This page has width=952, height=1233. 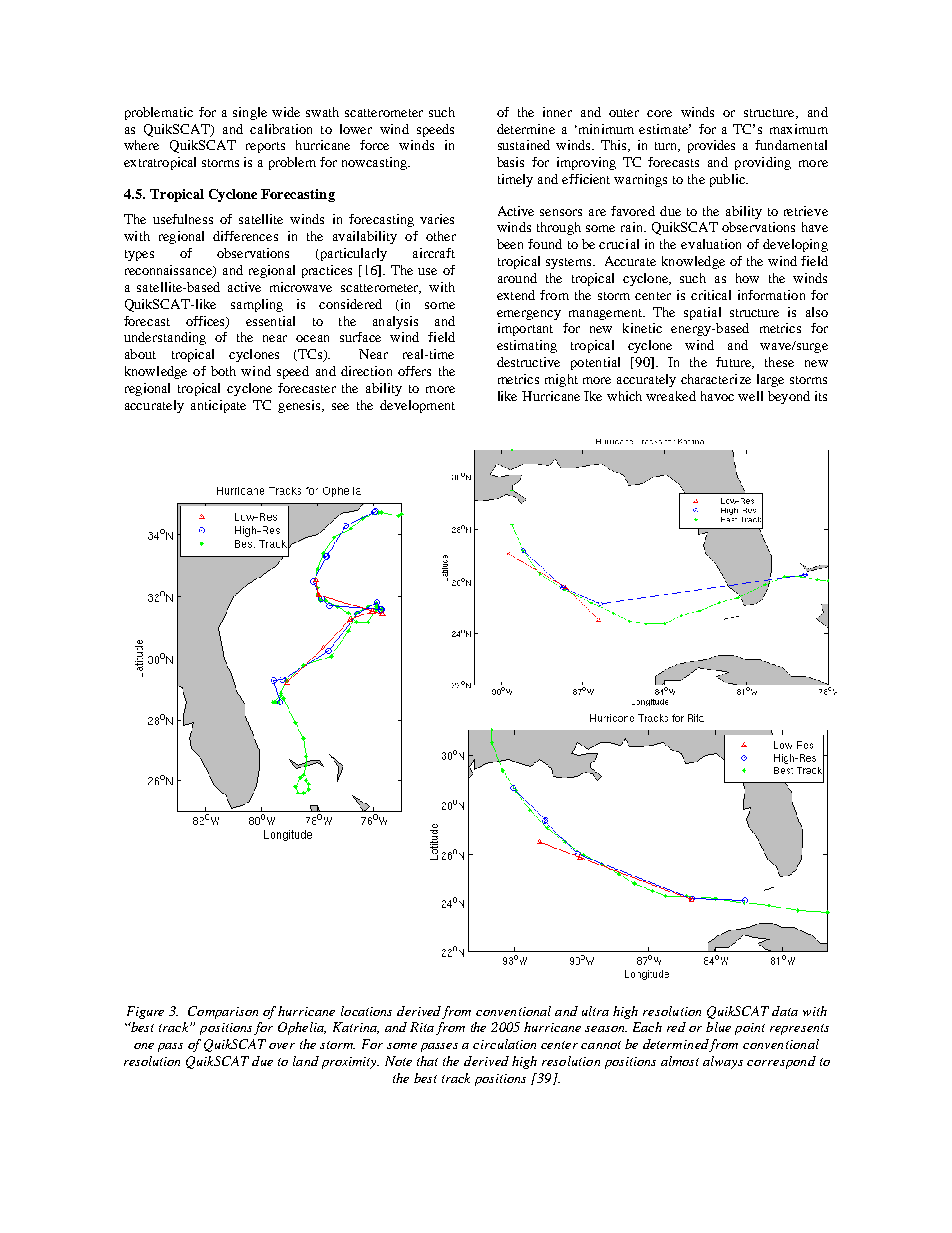 What do you see at coordinates (265, 147) in the page?
I see `reports` at bounding box center [265, 147].
